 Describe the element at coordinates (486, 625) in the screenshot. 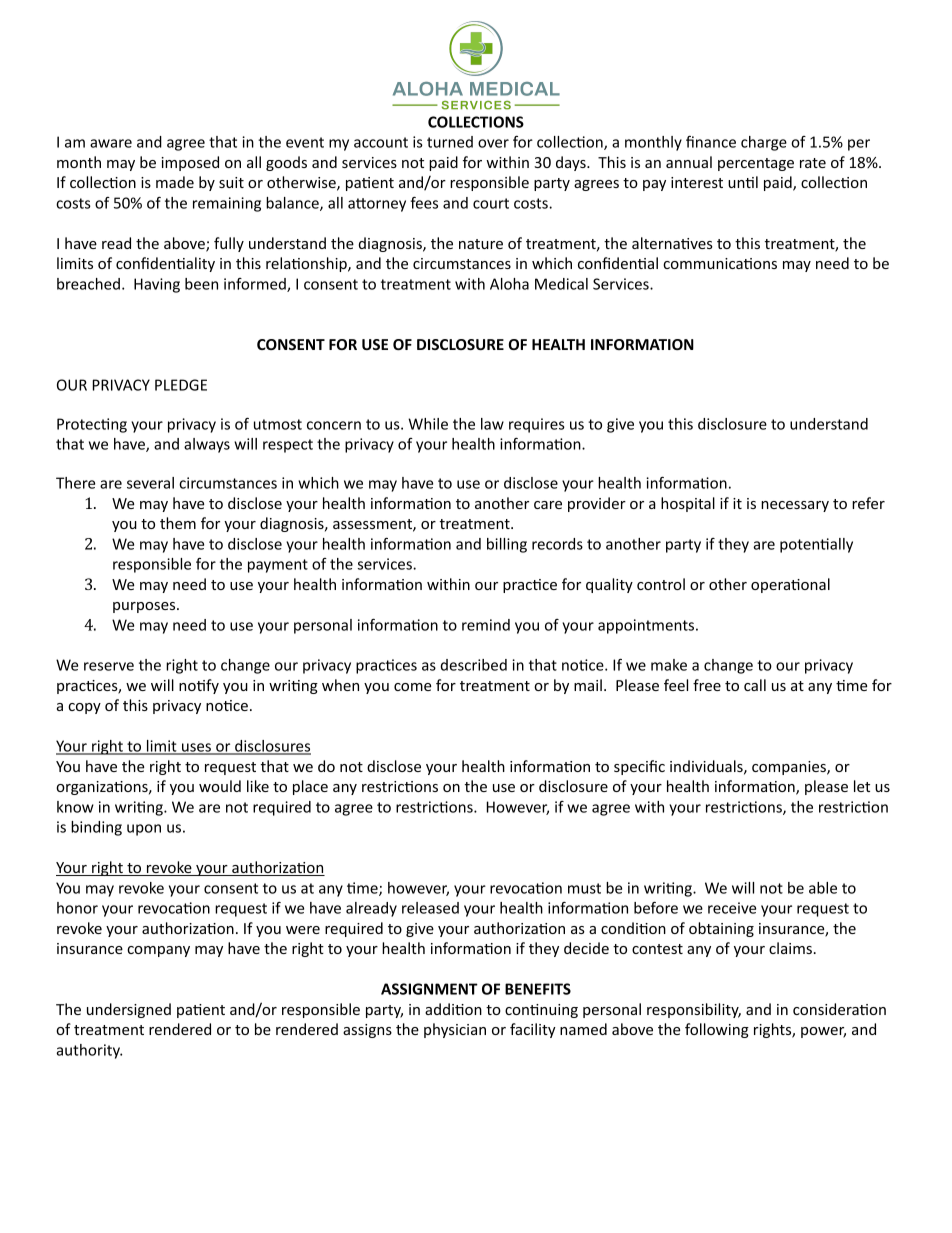

I see `remind` at that location.
